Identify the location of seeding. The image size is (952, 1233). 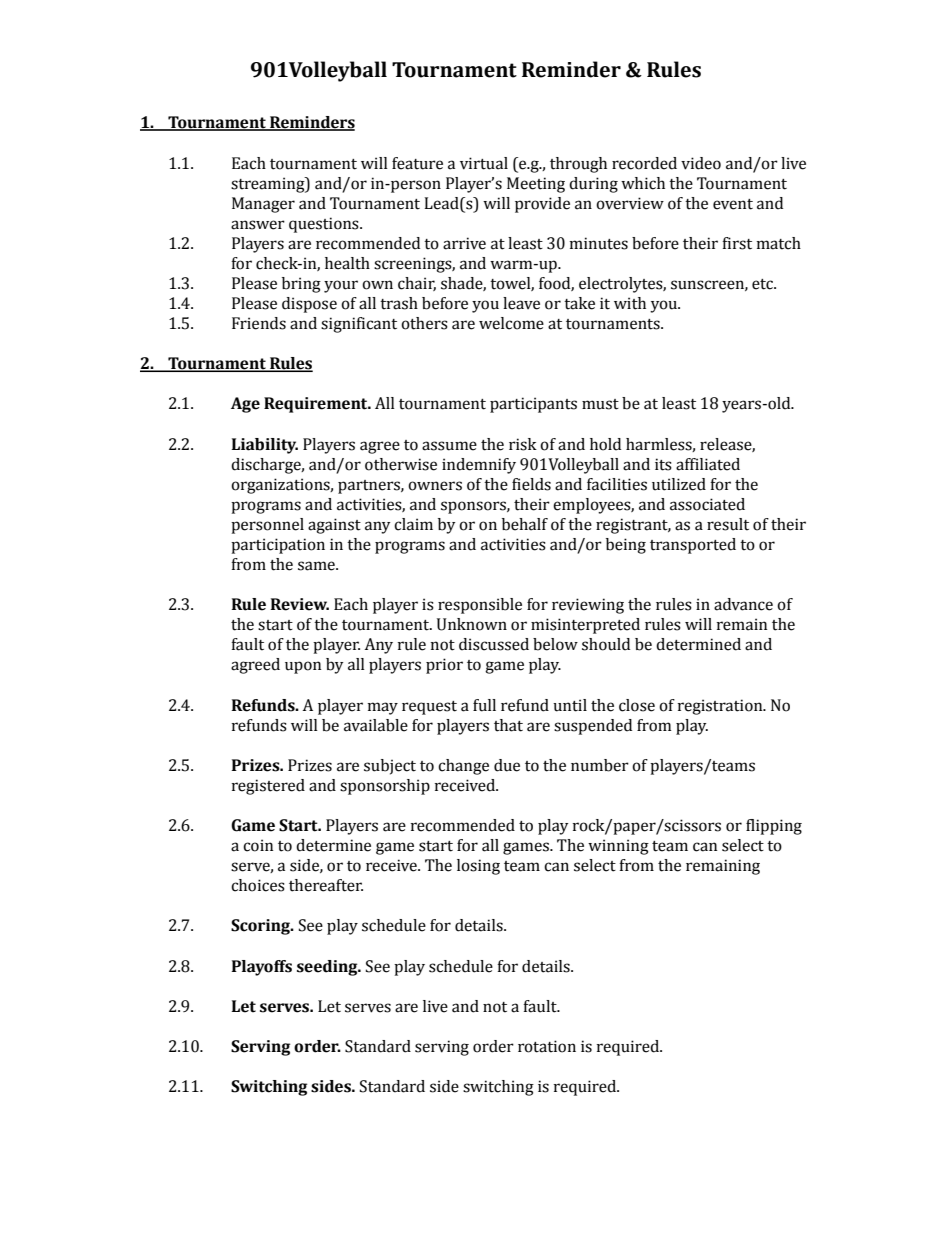
(328, 968).
